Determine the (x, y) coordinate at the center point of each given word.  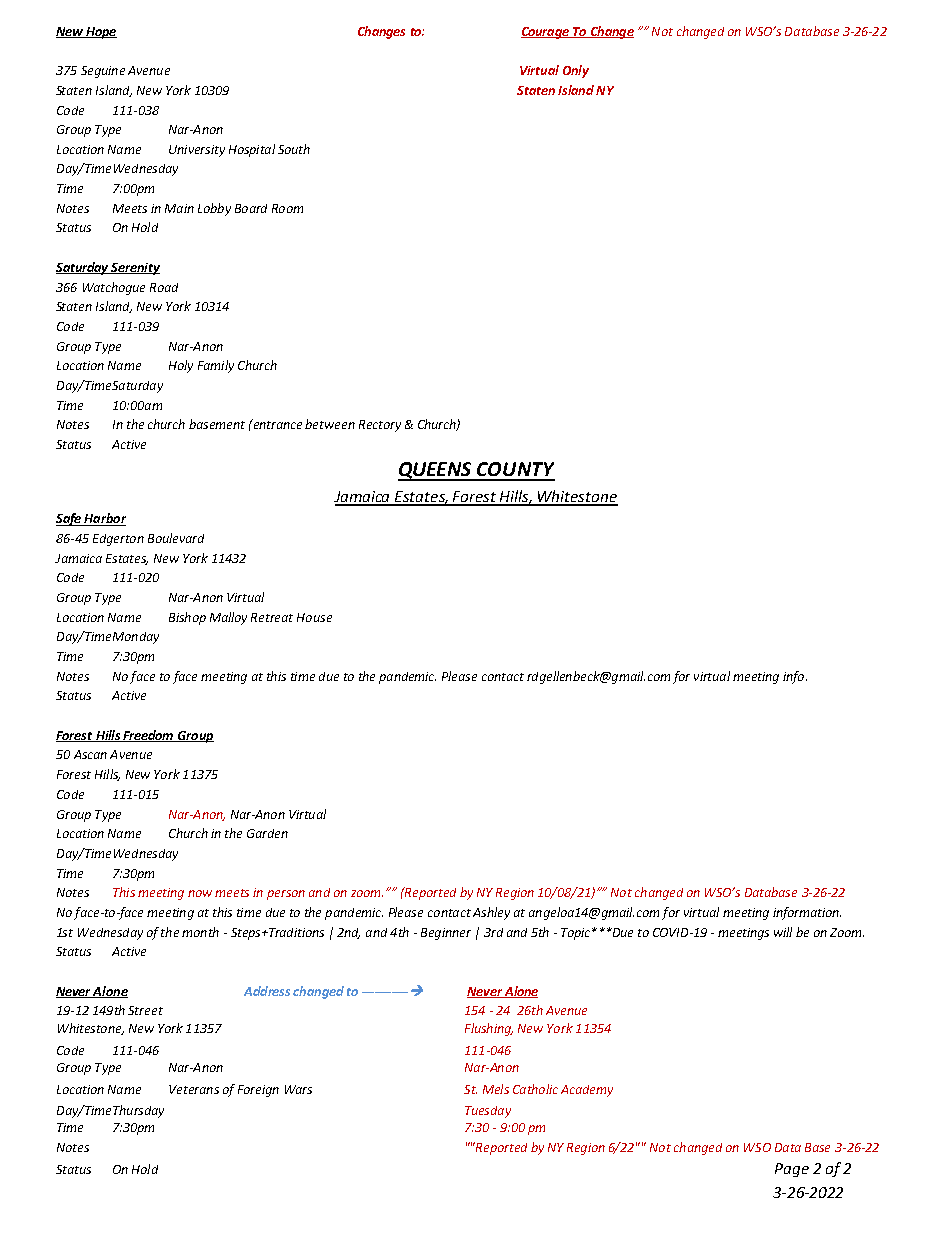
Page (792, 1170)
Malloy (228, 618)
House (314, 617)
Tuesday (488, 1112)
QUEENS (436, 471)
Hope (100, 33)
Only (576, 71)
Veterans (194, 1089)
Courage (546, 33)
